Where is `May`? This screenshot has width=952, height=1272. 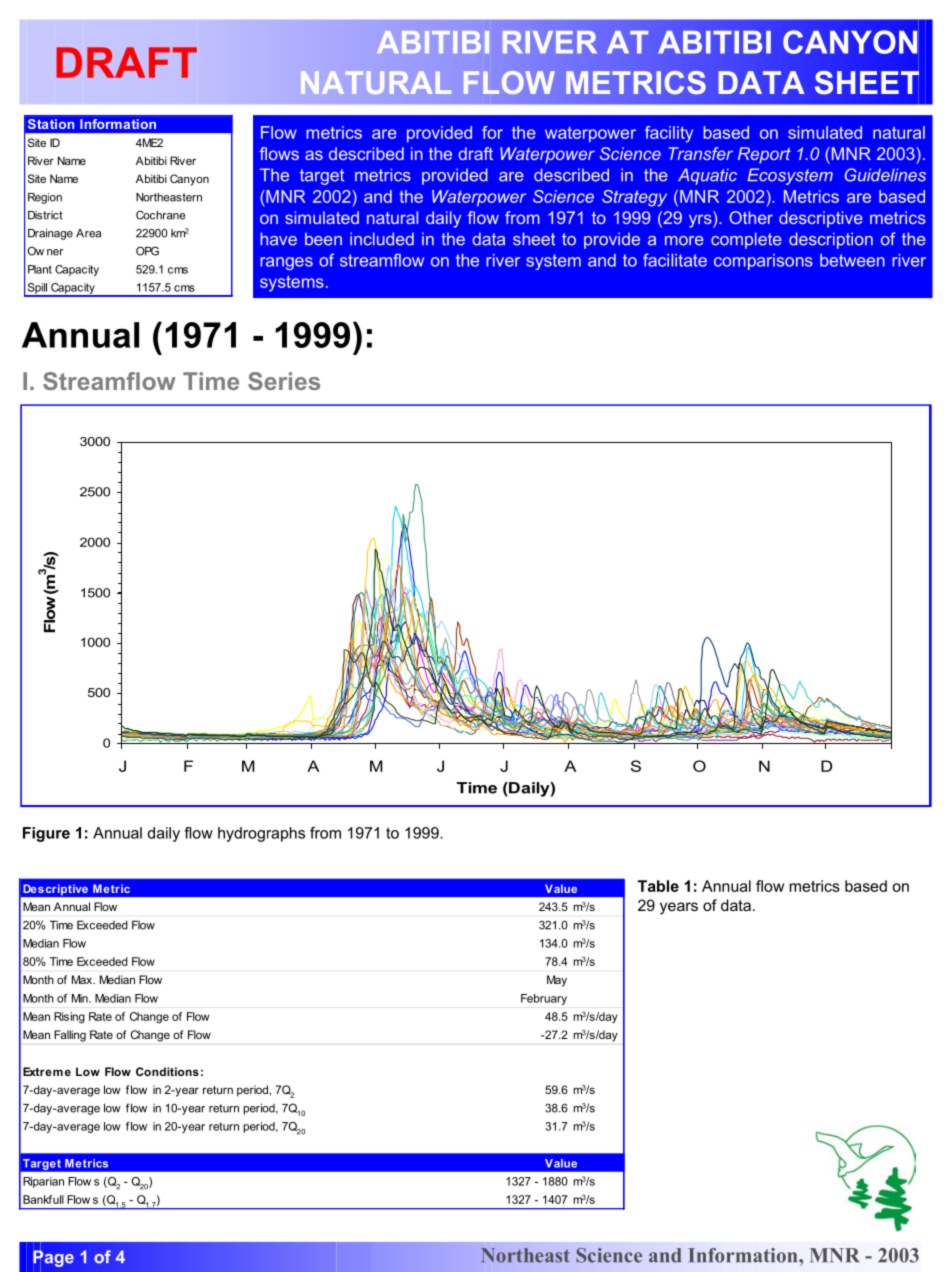 May is located at coordinates (557, 981).
